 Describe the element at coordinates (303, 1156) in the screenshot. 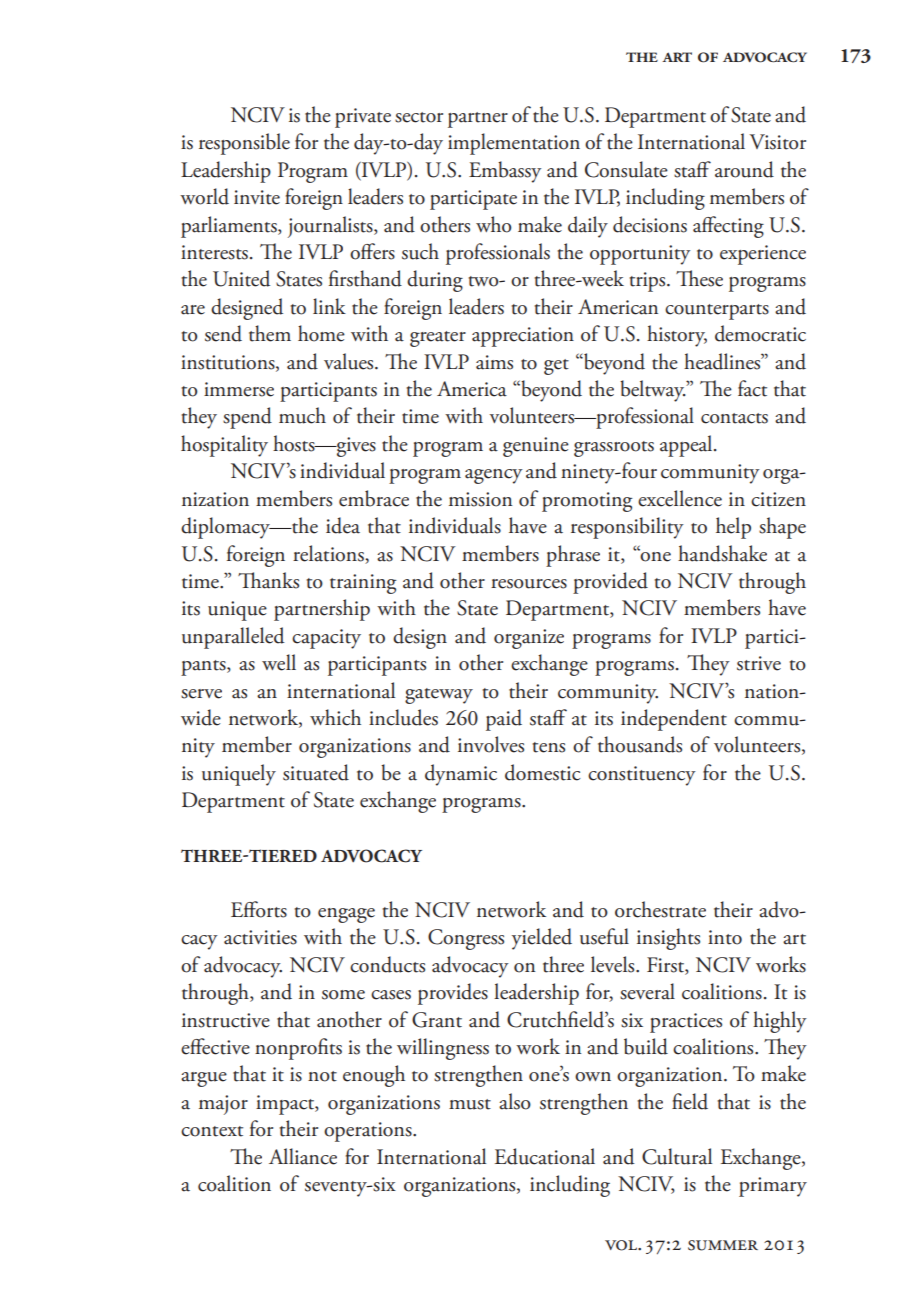

I see `Alliance` at that location.
